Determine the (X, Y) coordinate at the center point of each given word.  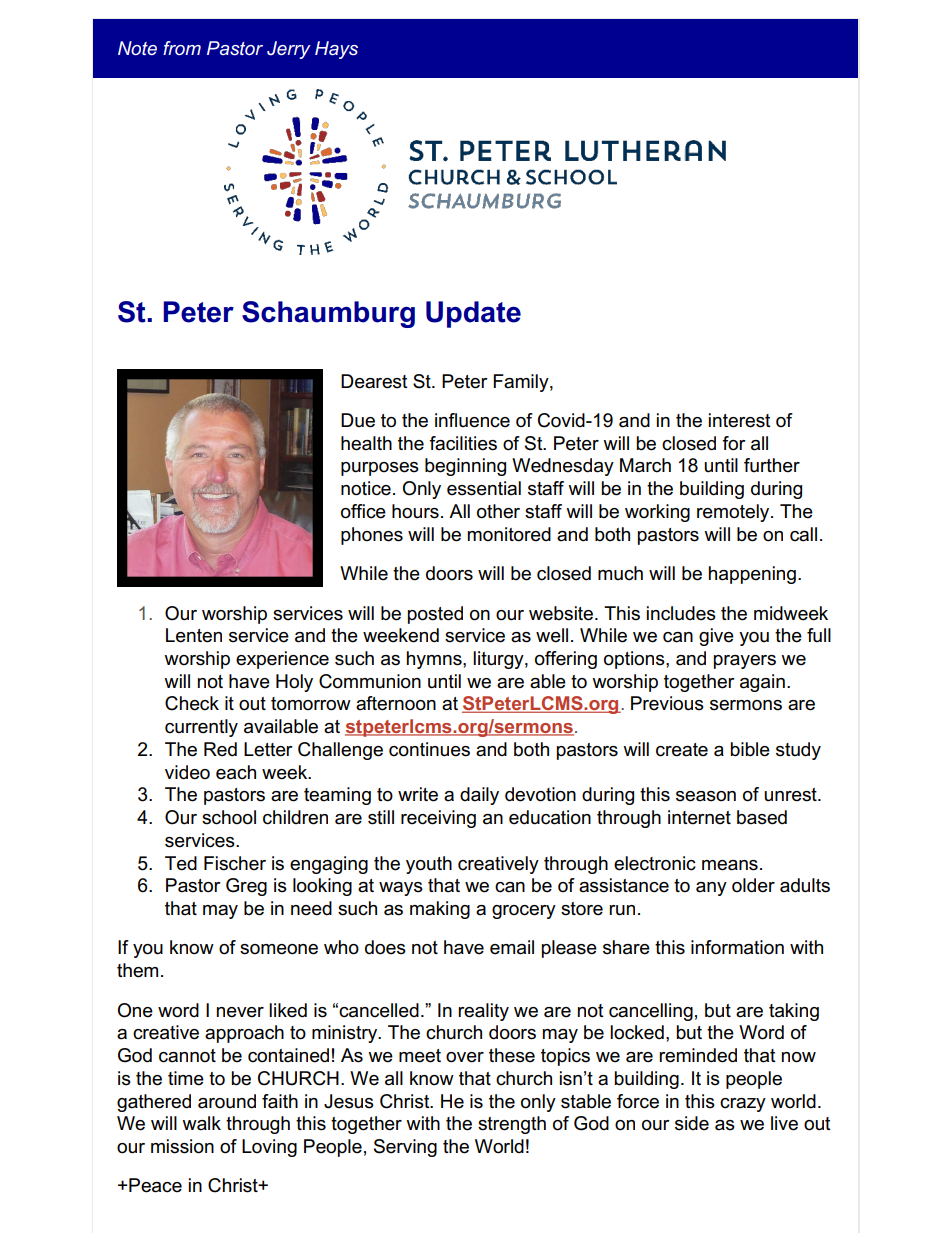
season (706, 796)
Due (358, 420)
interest (740, 420)
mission (182, 1146)
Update (473, 314)
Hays (336, 50)
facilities (463, 443)
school (229, 817)
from (182, 48)
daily (479, 796)
